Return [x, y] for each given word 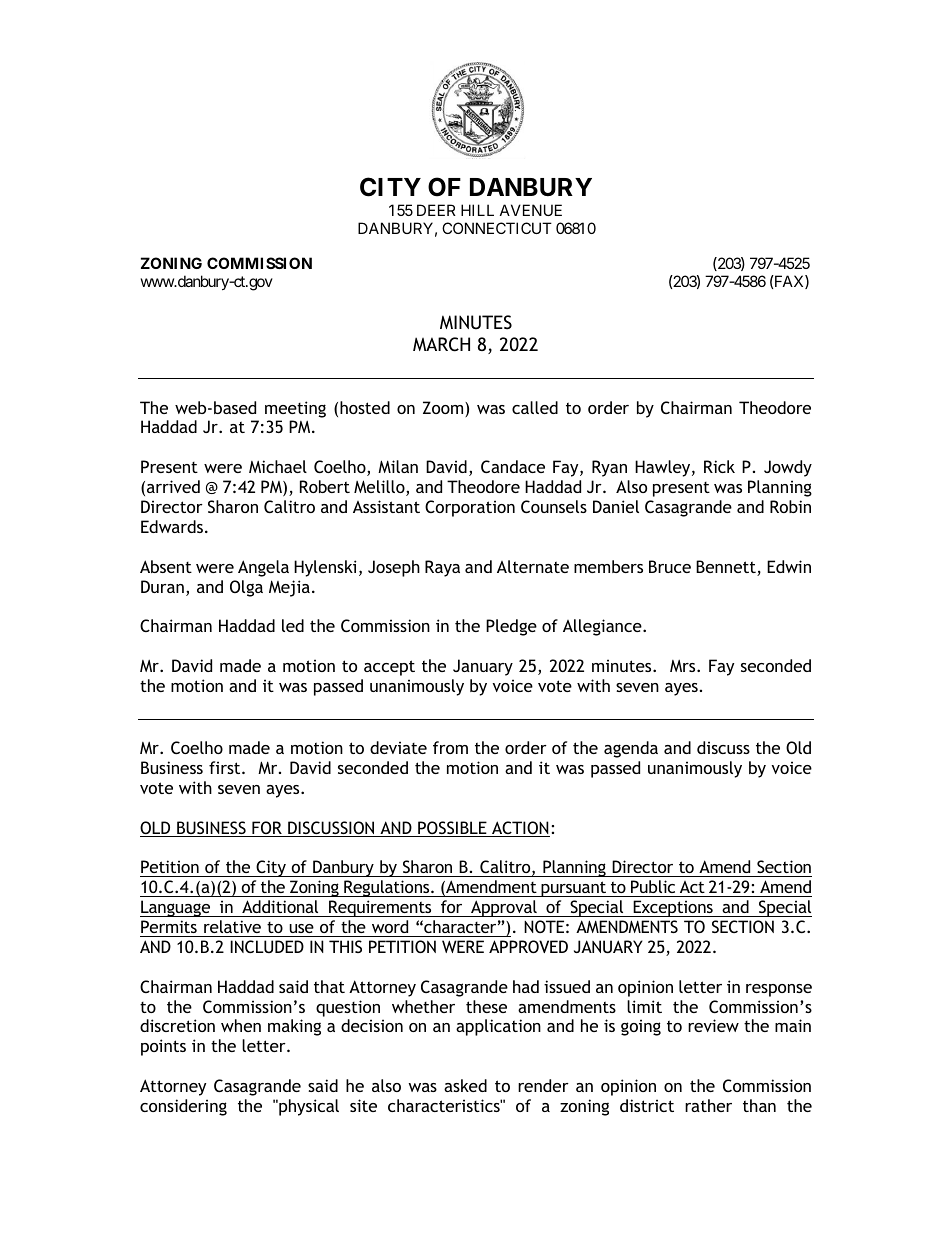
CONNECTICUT [497, 228]
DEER [436, 210]
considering [183, 1107]
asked [465, 1085]
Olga [246, 588]
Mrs [684, 666]
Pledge [511, 627]
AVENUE [531, 210]
